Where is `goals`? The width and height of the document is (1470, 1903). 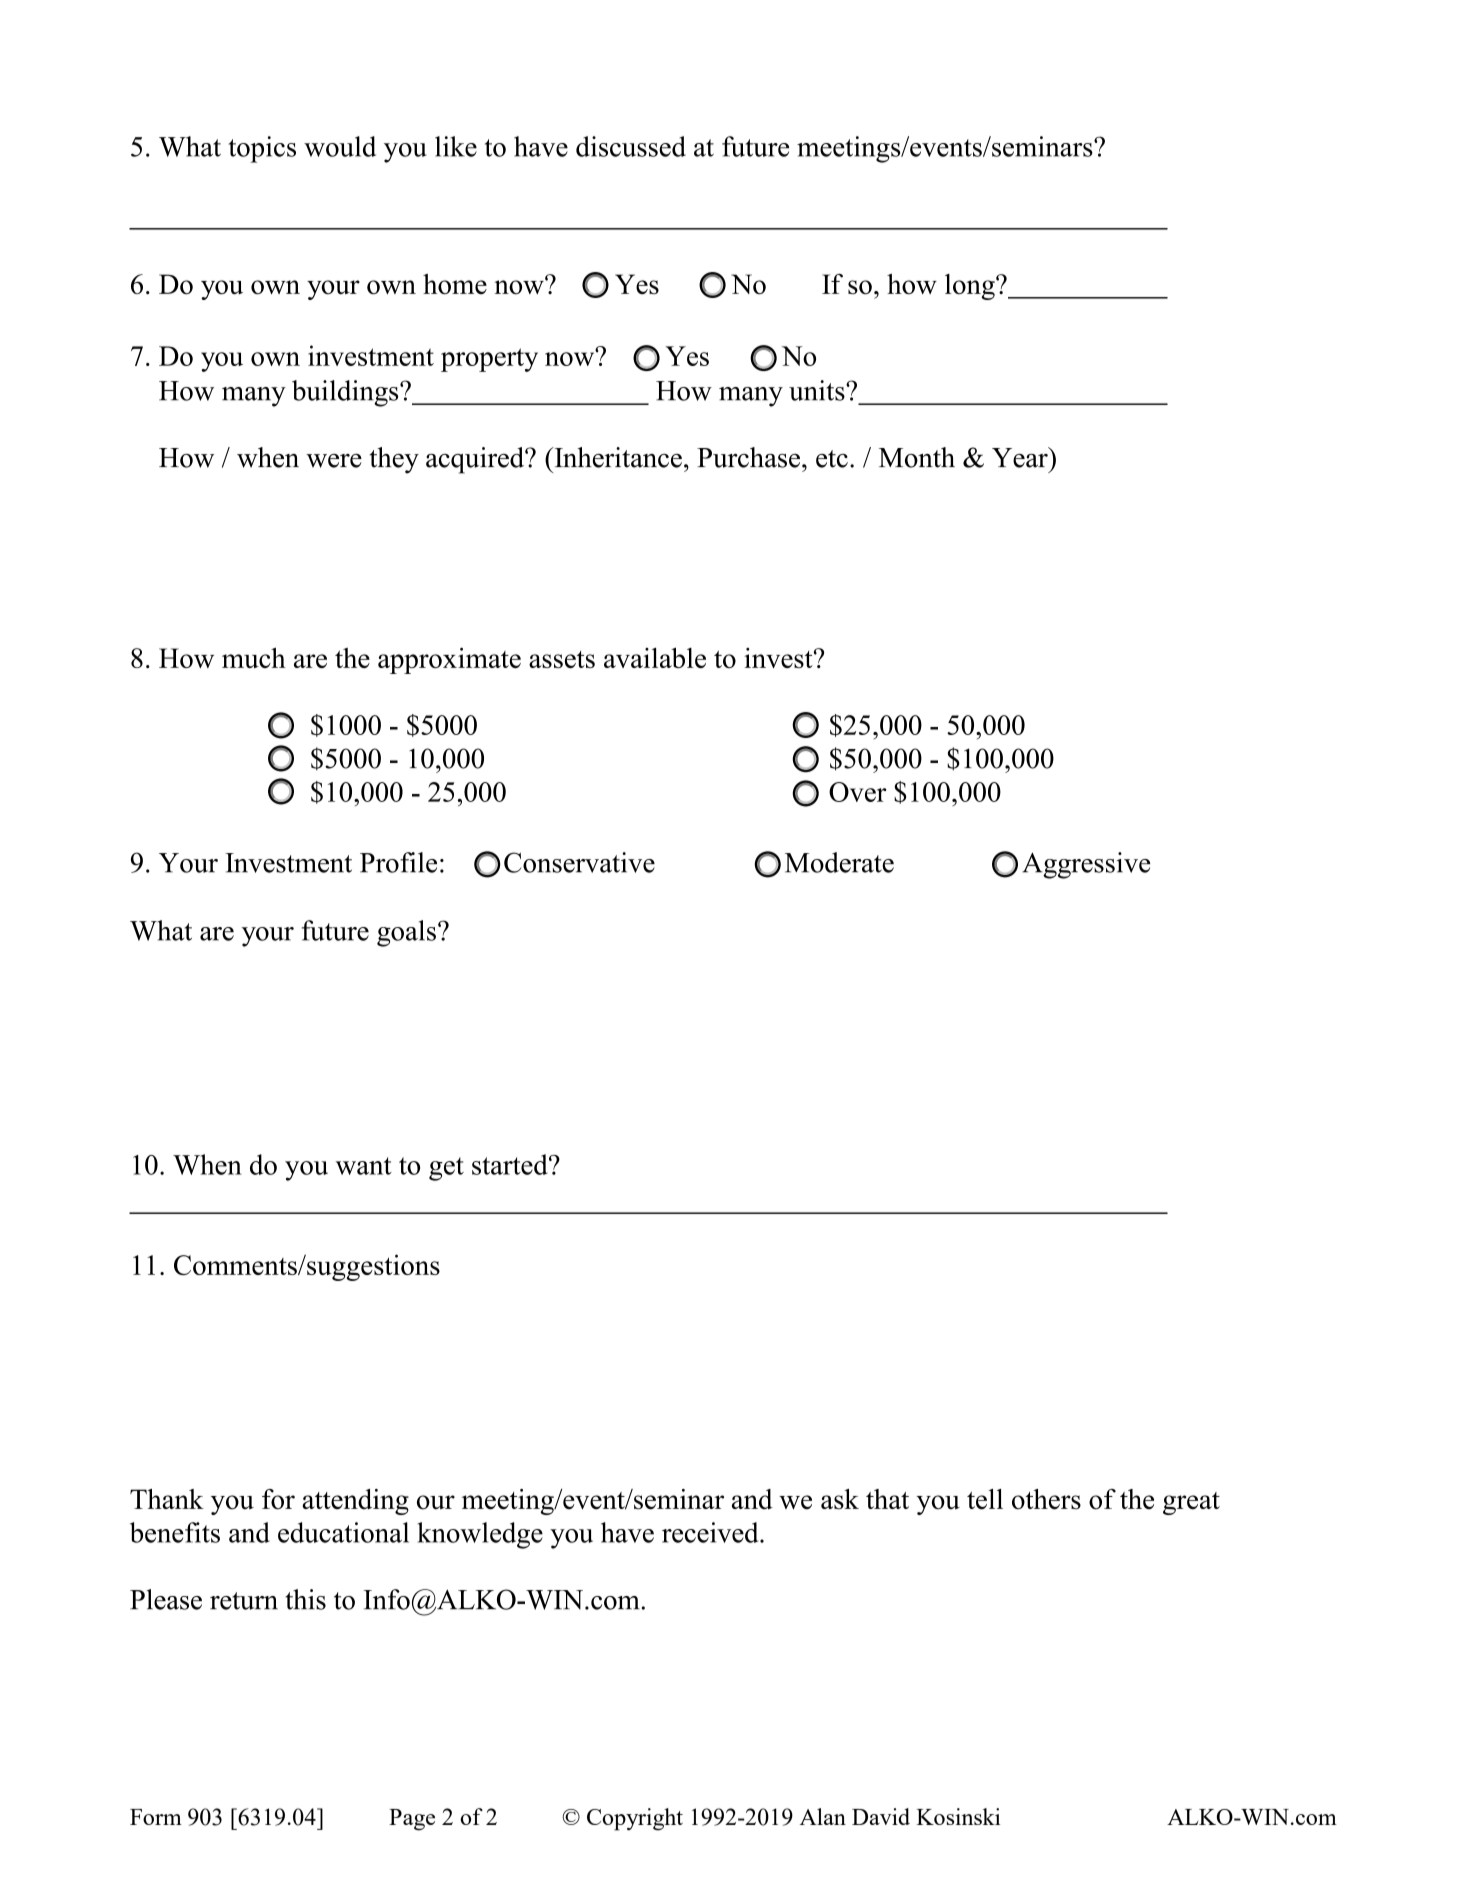 goals is located at coordinates (406, 933).
